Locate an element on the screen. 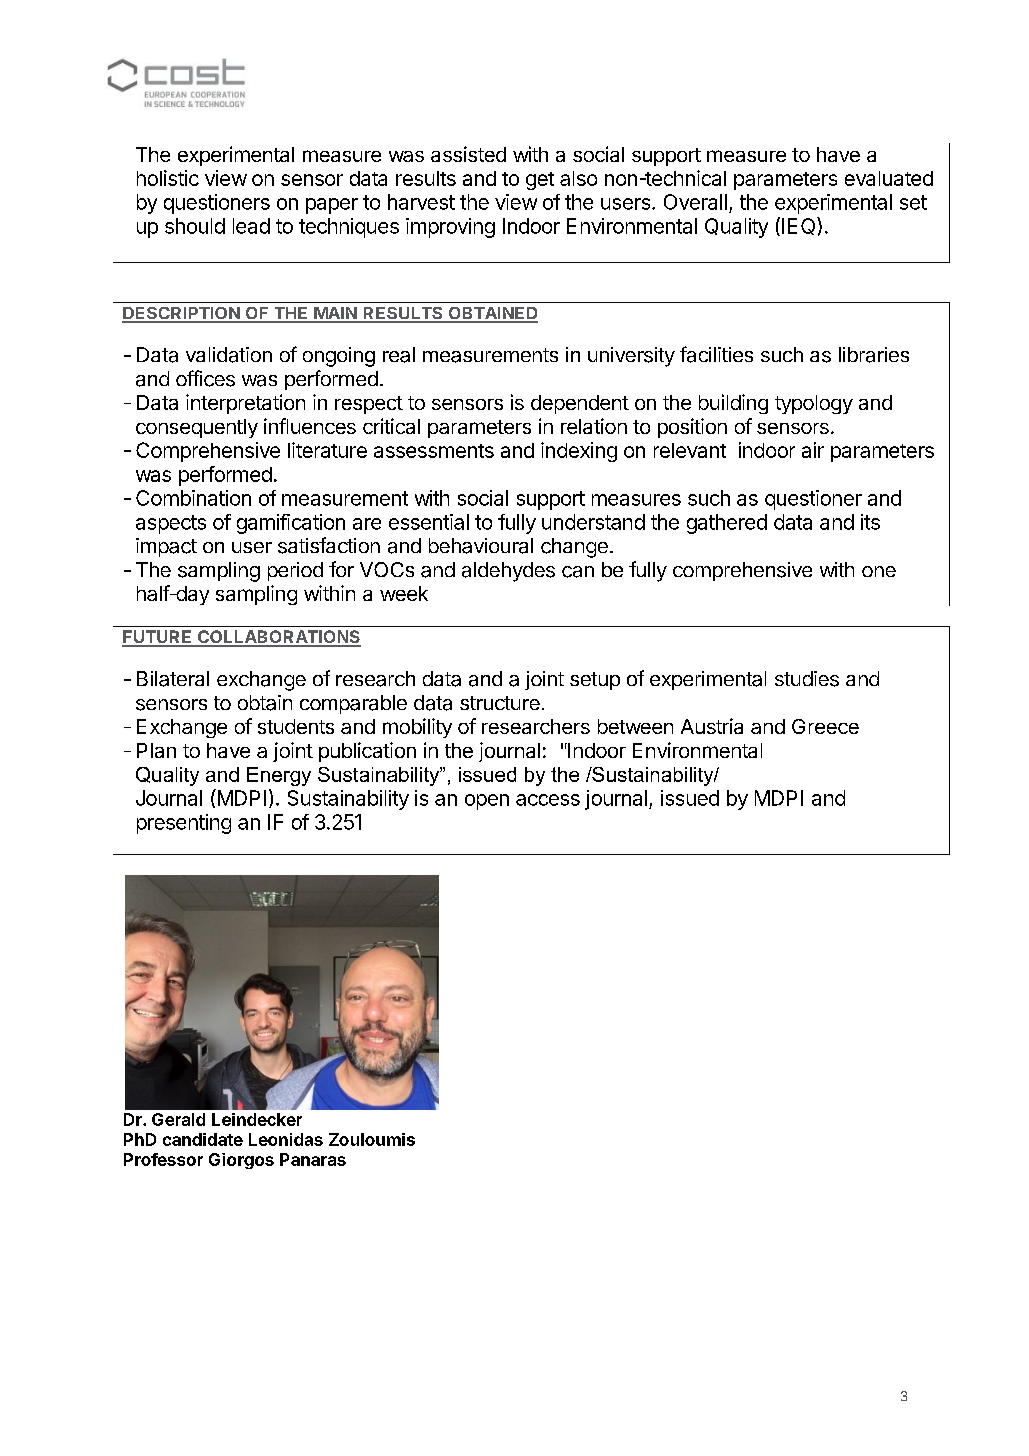 The image size is (1029, 1456). candidate is located at coordinates (203, 1139).
